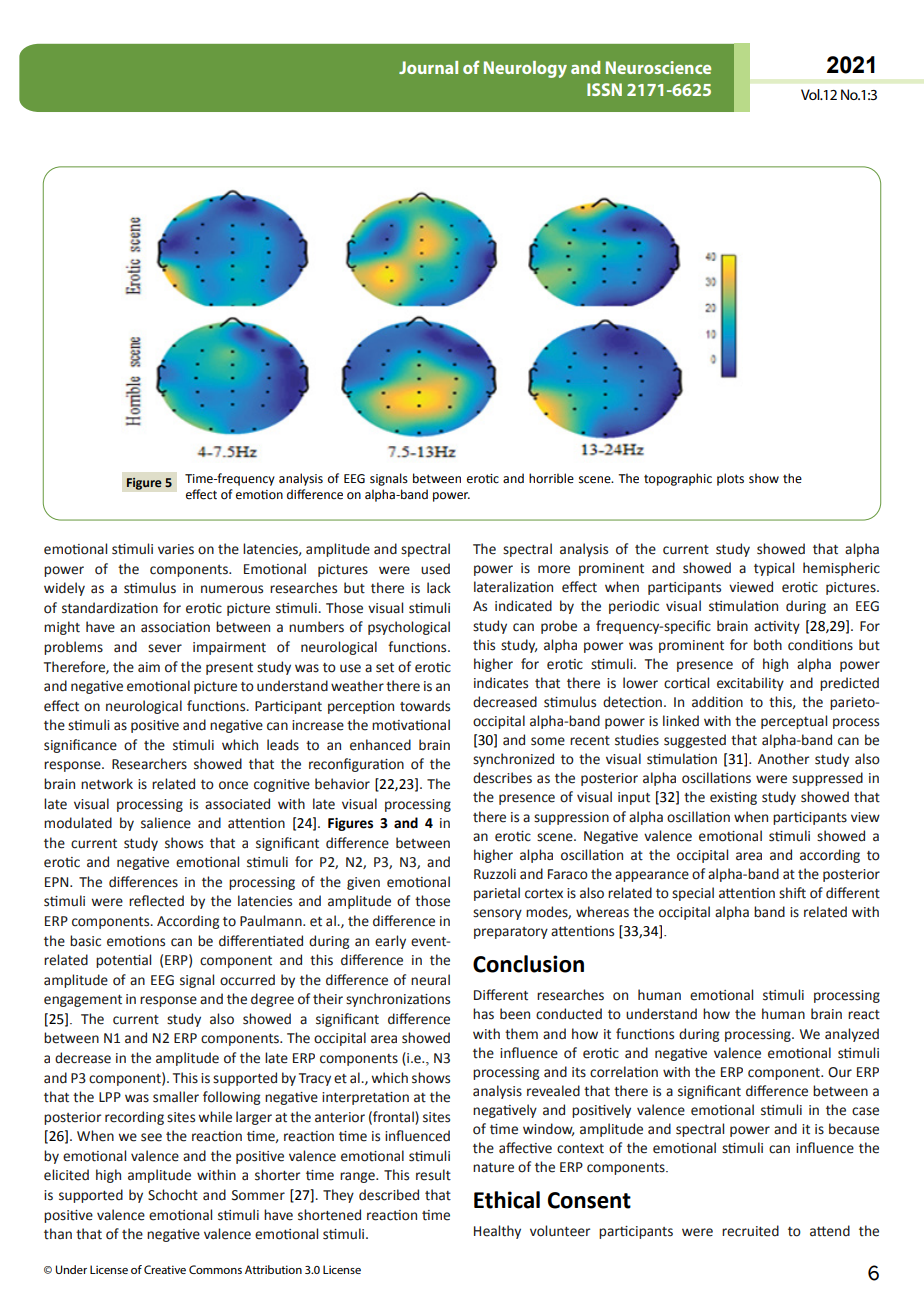 The width and height of the page is (924, 1308). What do you see at coordinates (166, 823) in the page?
I see `salience` at bounding box center [166, 823].
